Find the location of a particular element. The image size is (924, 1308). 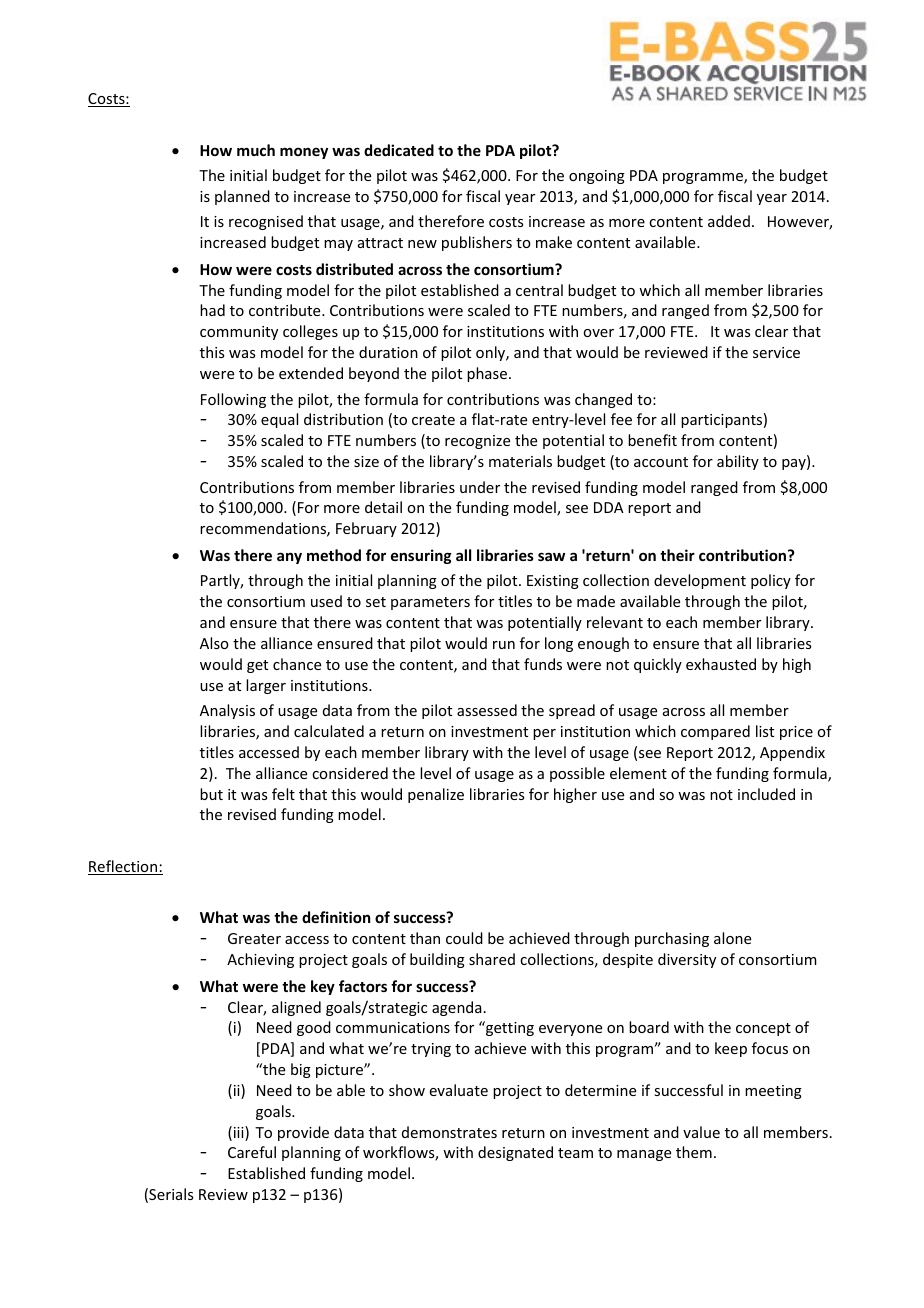

evaluate is located at coordinates (459, 1090).
